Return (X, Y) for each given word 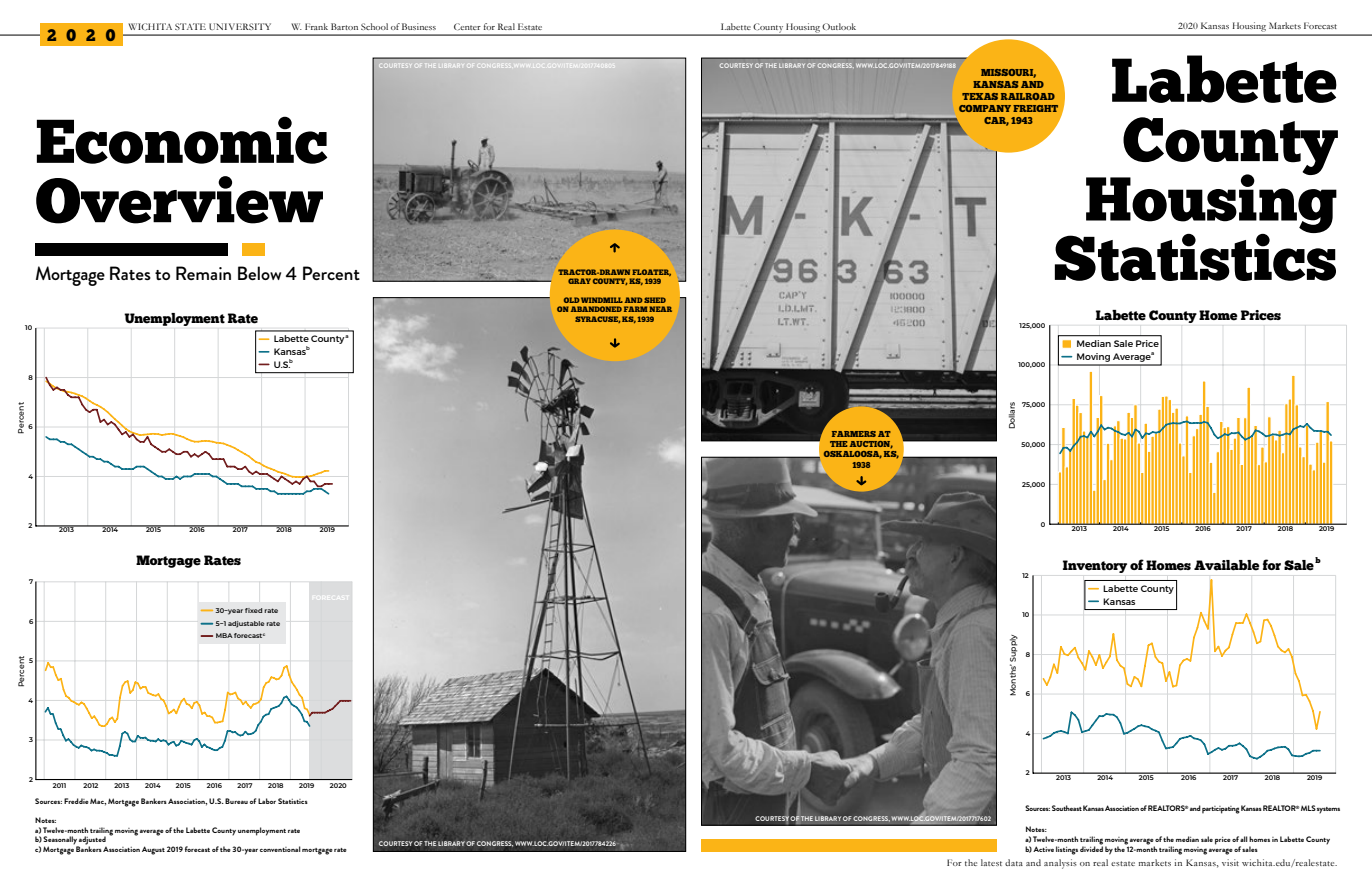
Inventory (1095, 566)
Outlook (839, 26)
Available (1226, 565)
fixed (253, 610)
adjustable (246, 624)
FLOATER (651, 272)
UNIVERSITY (240, 26)
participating (1221, 810)
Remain (203, 273)
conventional (280, 849)
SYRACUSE (598, 319)
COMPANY (985, 108)
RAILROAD (1028, 96)
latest (991, 862)
